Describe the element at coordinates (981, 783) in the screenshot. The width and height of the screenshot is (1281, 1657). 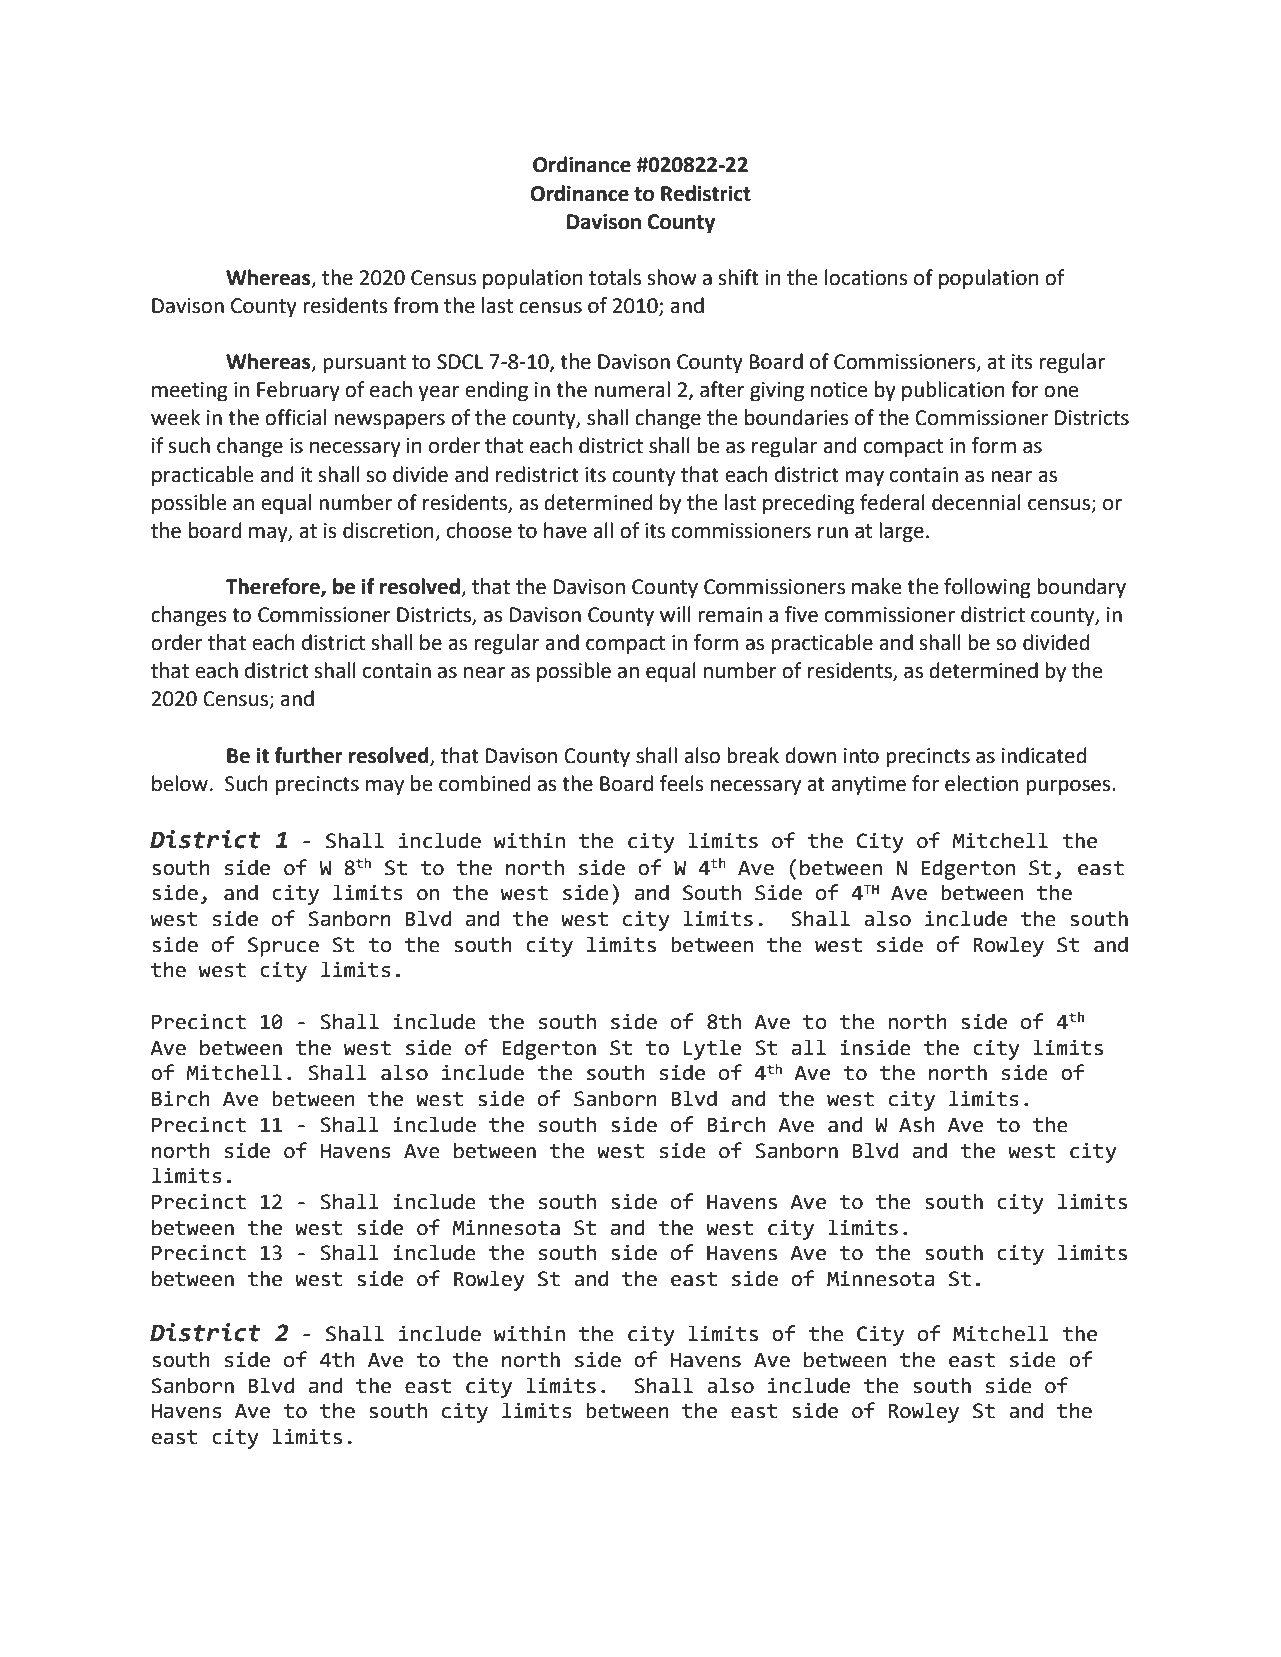
I see `election` at that location.
